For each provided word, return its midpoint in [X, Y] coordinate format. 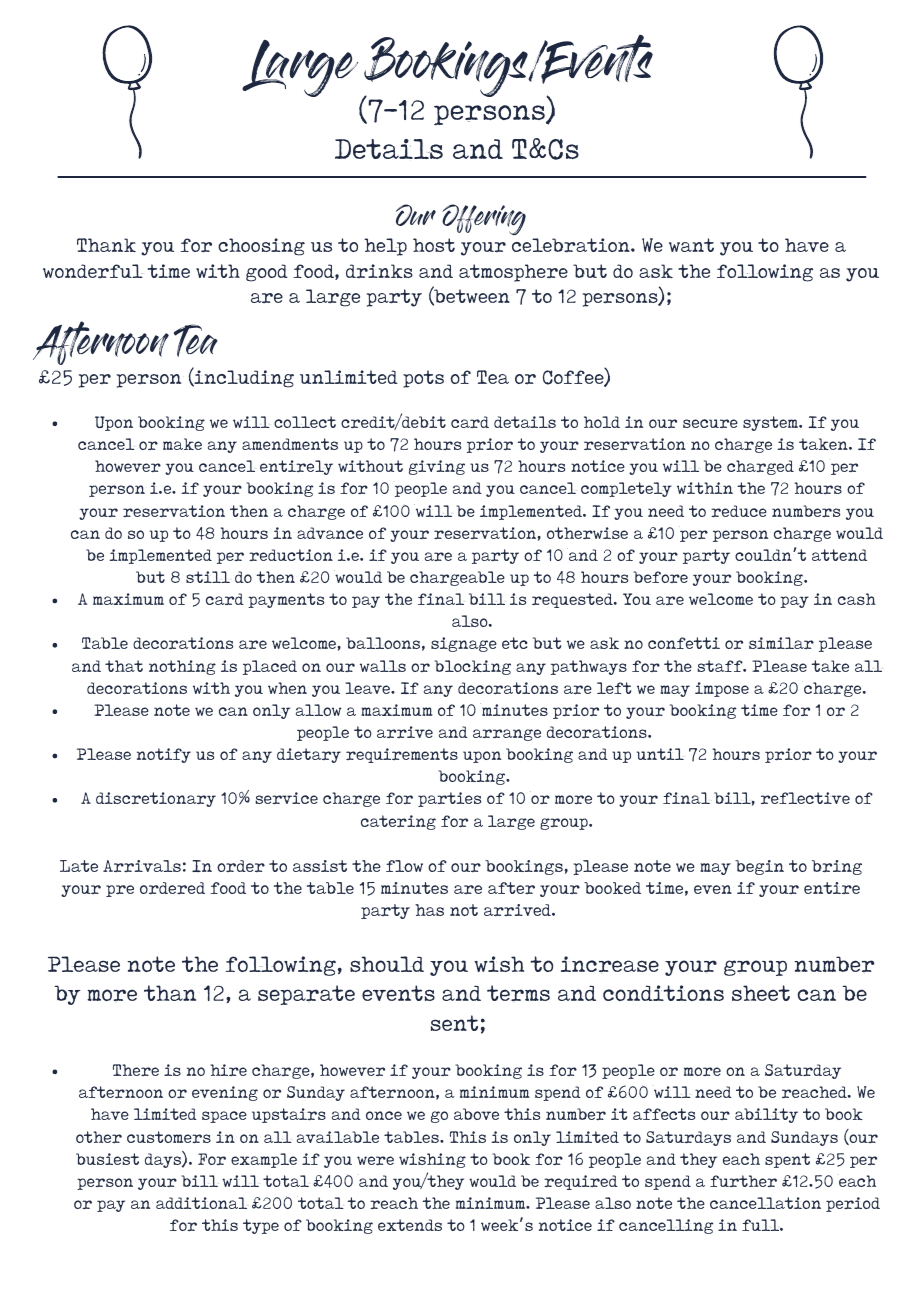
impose [722, 689]
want [691, 245]
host [434, 245]
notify [164, 755]
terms [518, 993]
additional [201, 1203]
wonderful [93, 271]
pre [120, 891]
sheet [761, 993]
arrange [507, 735]
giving [437, 467]
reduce [739, 511]
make [182, 444]
